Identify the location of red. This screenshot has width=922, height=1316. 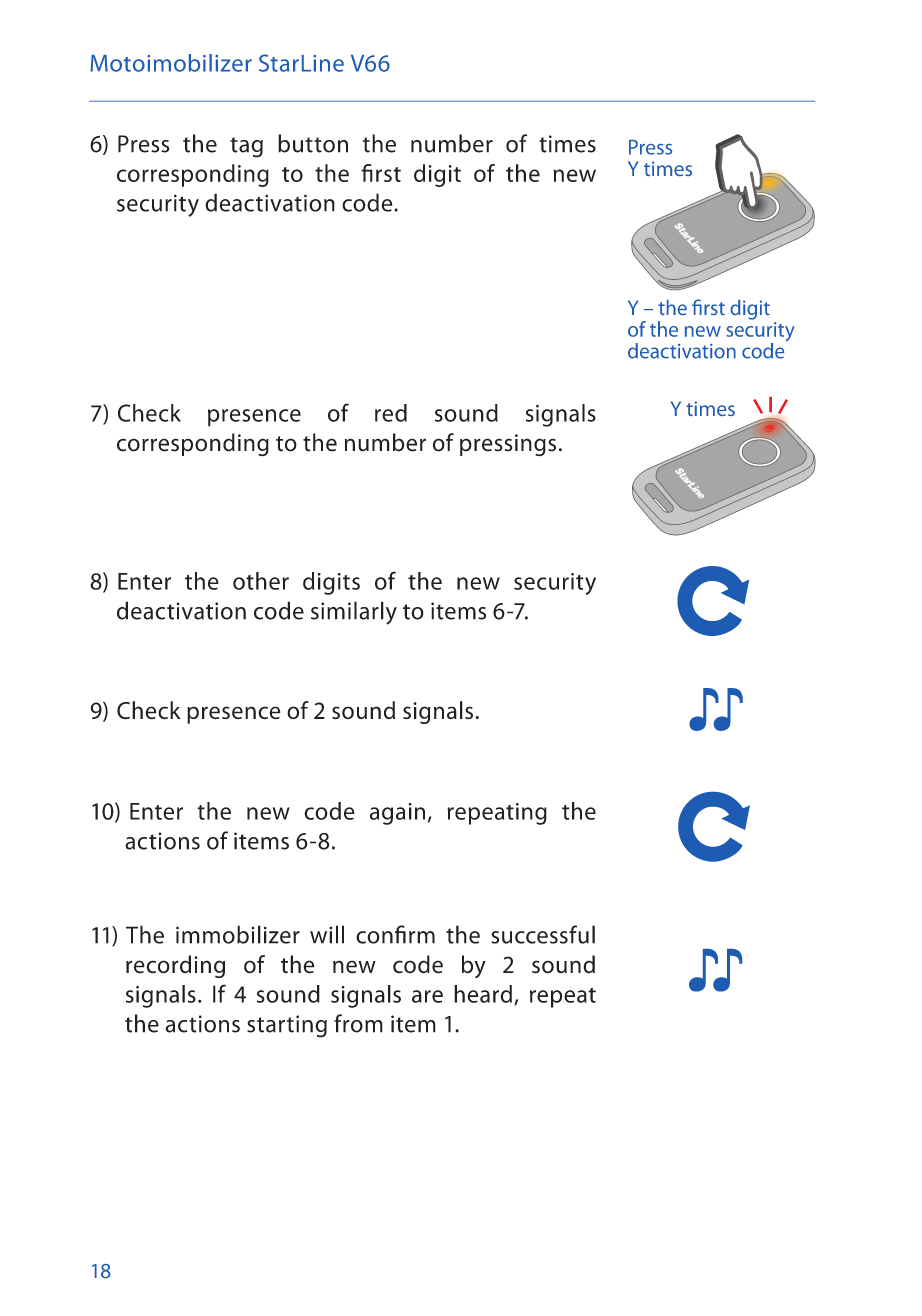
(391, 413).
